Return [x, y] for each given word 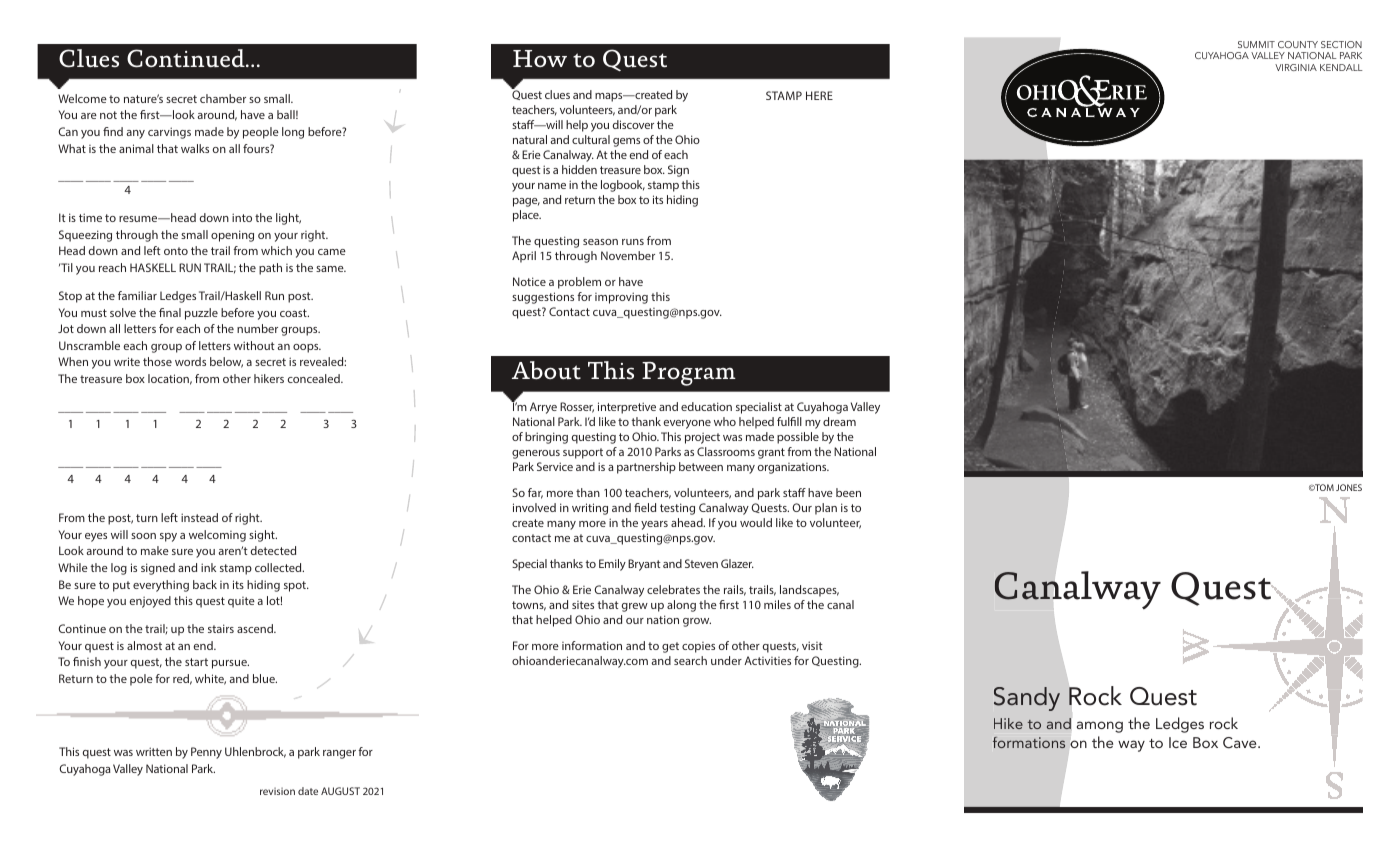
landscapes [809, 591]
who [725, 421]
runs [633, 242]
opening [232, 236]
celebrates [673, 589]
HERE [819, 95]
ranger [339, 754]
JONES [1349, 487]
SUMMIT [1256, 44]
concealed [315, 378]
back [205, 584]
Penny [206, 753]
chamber [223, 98]
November [628, 255]
